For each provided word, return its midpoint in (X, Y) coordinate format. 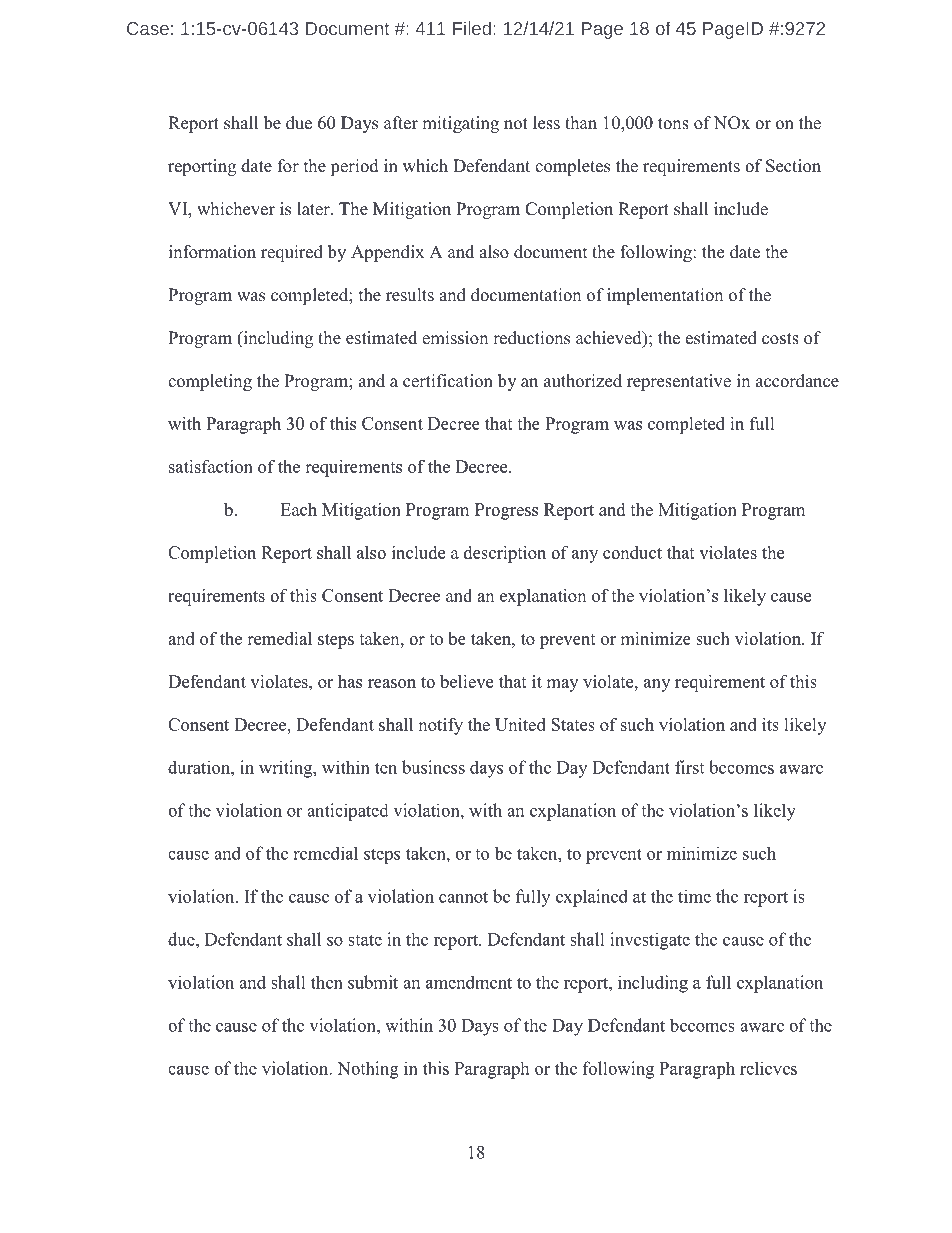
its (770, 724)
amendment (469, 982)
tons (673, 124)
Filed (472, 28)
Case (148, 28)
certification (448, 381)
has (350, 681)
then (327, 982)
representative (679, 382)
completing (210, 382)
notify (440, 726)
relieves (768, 1068)
